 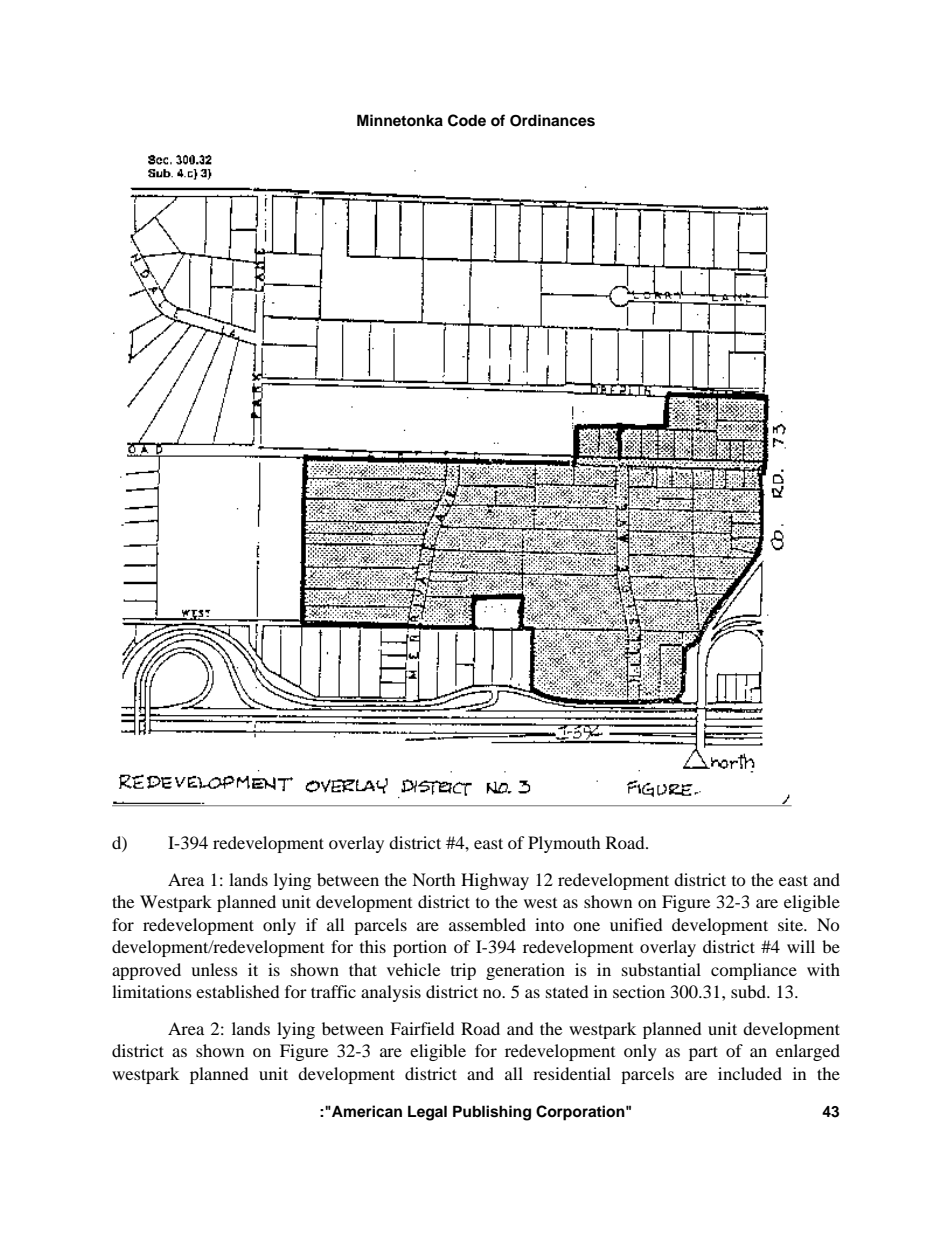 What do you see at coordinates (400, 120) in the screenshot?
I see `Minnetonka` at bounding box center [400, 120].
